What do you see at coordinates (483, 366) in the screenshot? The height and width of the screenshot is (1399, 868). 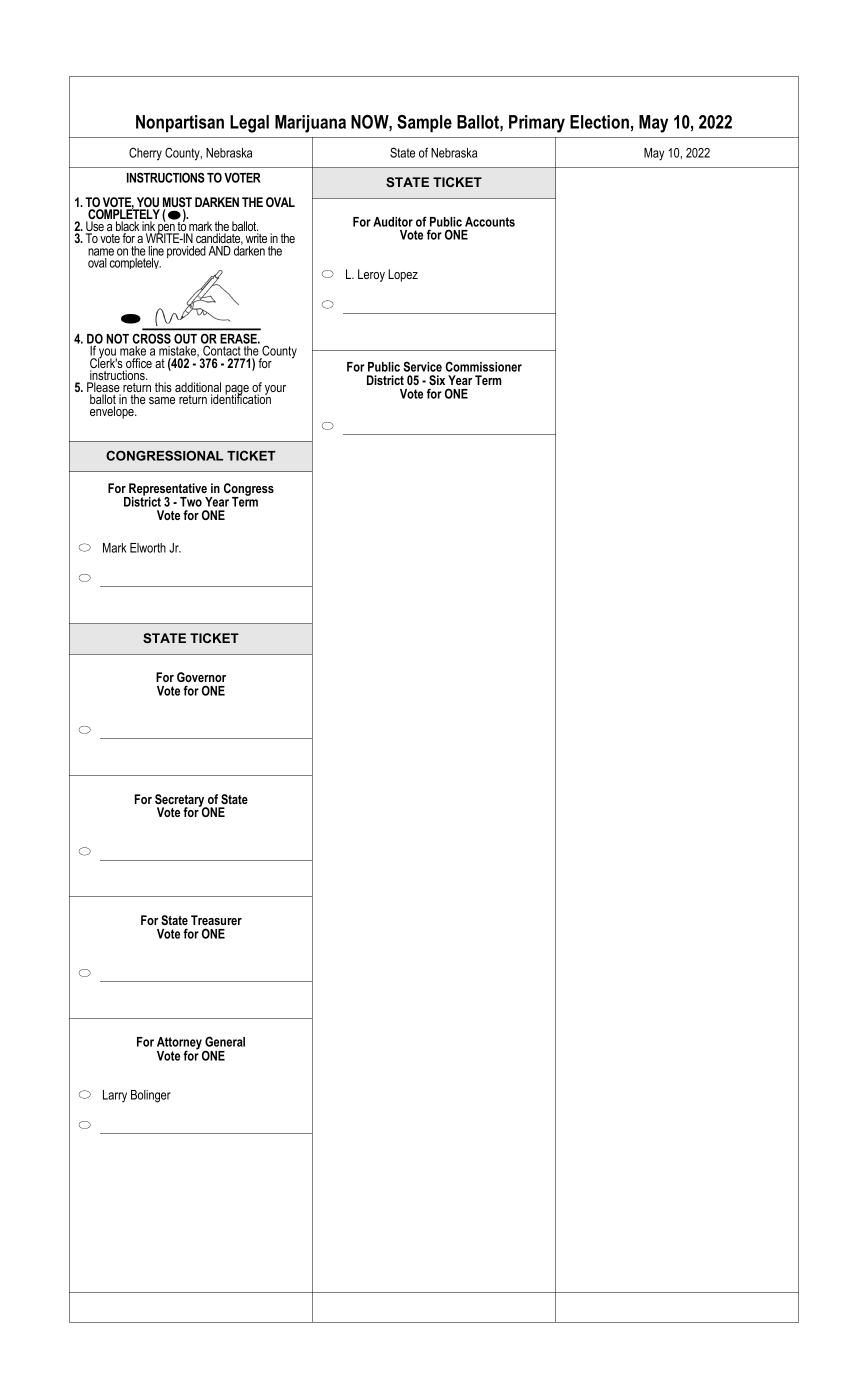 I see `Commissioner` at bounding box center [483, 366].
